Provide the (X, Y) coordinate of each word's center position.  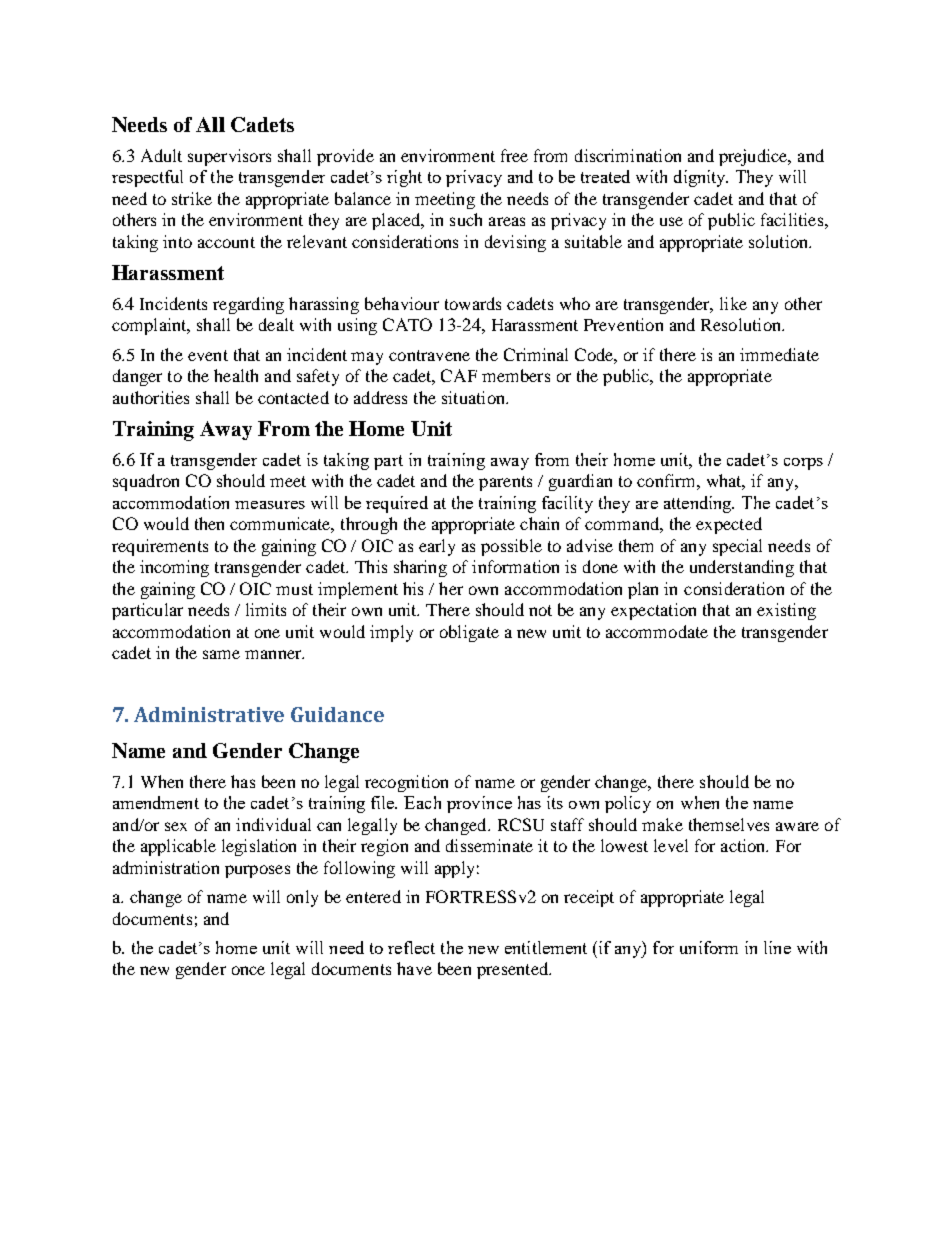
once (248, 970)
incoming (174, 568)
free (514, 155)
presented (513, 970)
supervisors (229, 157)
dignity (701, 178)
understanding (742, 568)
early (437, 547)
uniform (709, 947)
